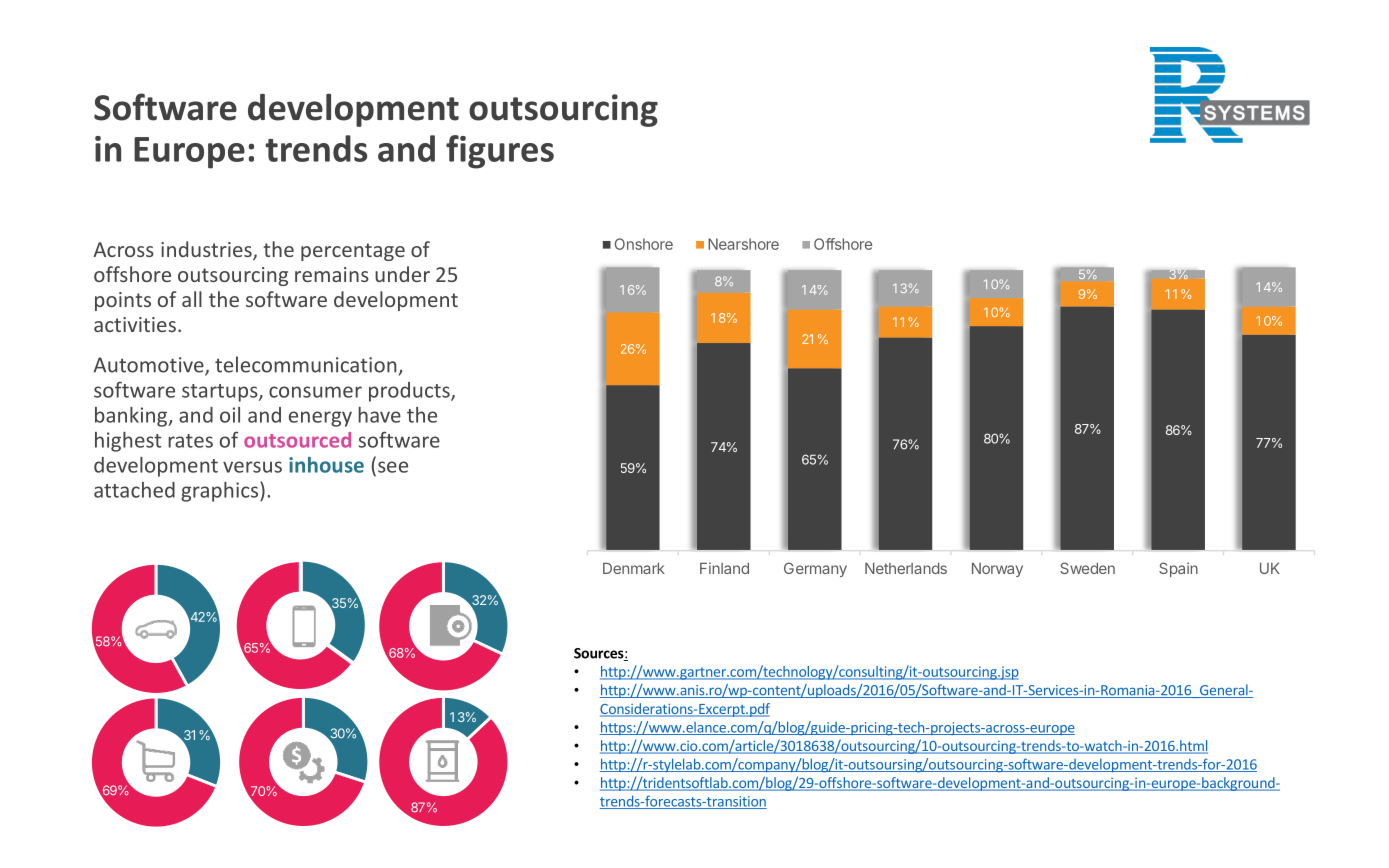 Image resolution: width=1389 pixels, height=868 pixels. Describe the element at coordinates (634, 568) in the screenshot. I see `Denmark` at that location.
